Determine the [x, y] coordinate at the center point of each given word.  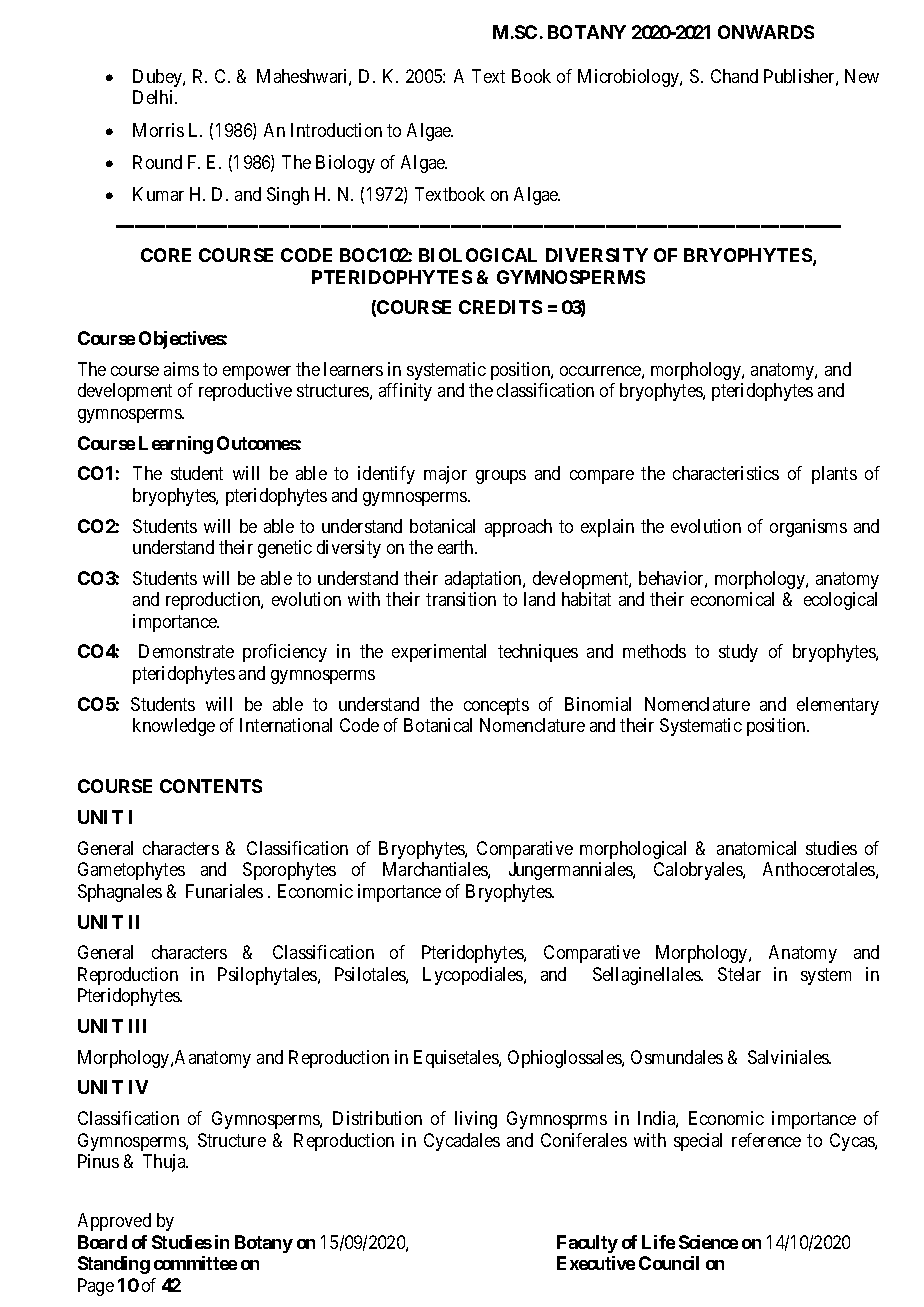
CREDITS [500, 307]
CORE [166, 255]
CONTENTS [211, 786]
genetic [285, 549]
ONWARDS [766, 32]
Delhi [154, 97]
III [137, 1026]
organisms [808, 528]
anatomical [756, 848]
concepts [496, 706]
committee [195, 1263]
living [476, 1120]
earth [457, 547]
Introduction [336, 130]
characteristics [726, 473]
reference [766, 1140]
